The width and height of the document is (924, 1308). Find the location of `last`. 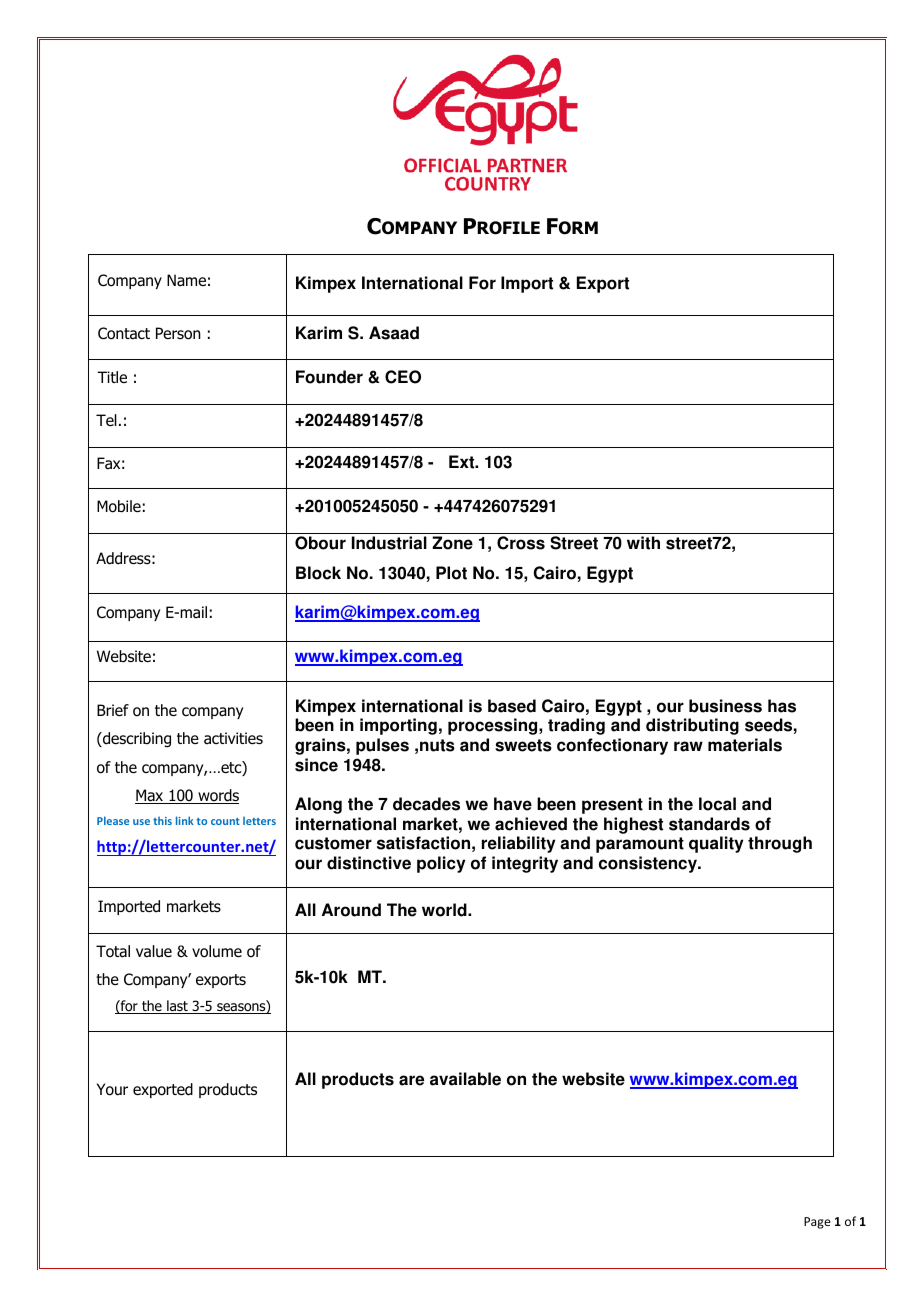

last is located at coordinates (177, 1007).
